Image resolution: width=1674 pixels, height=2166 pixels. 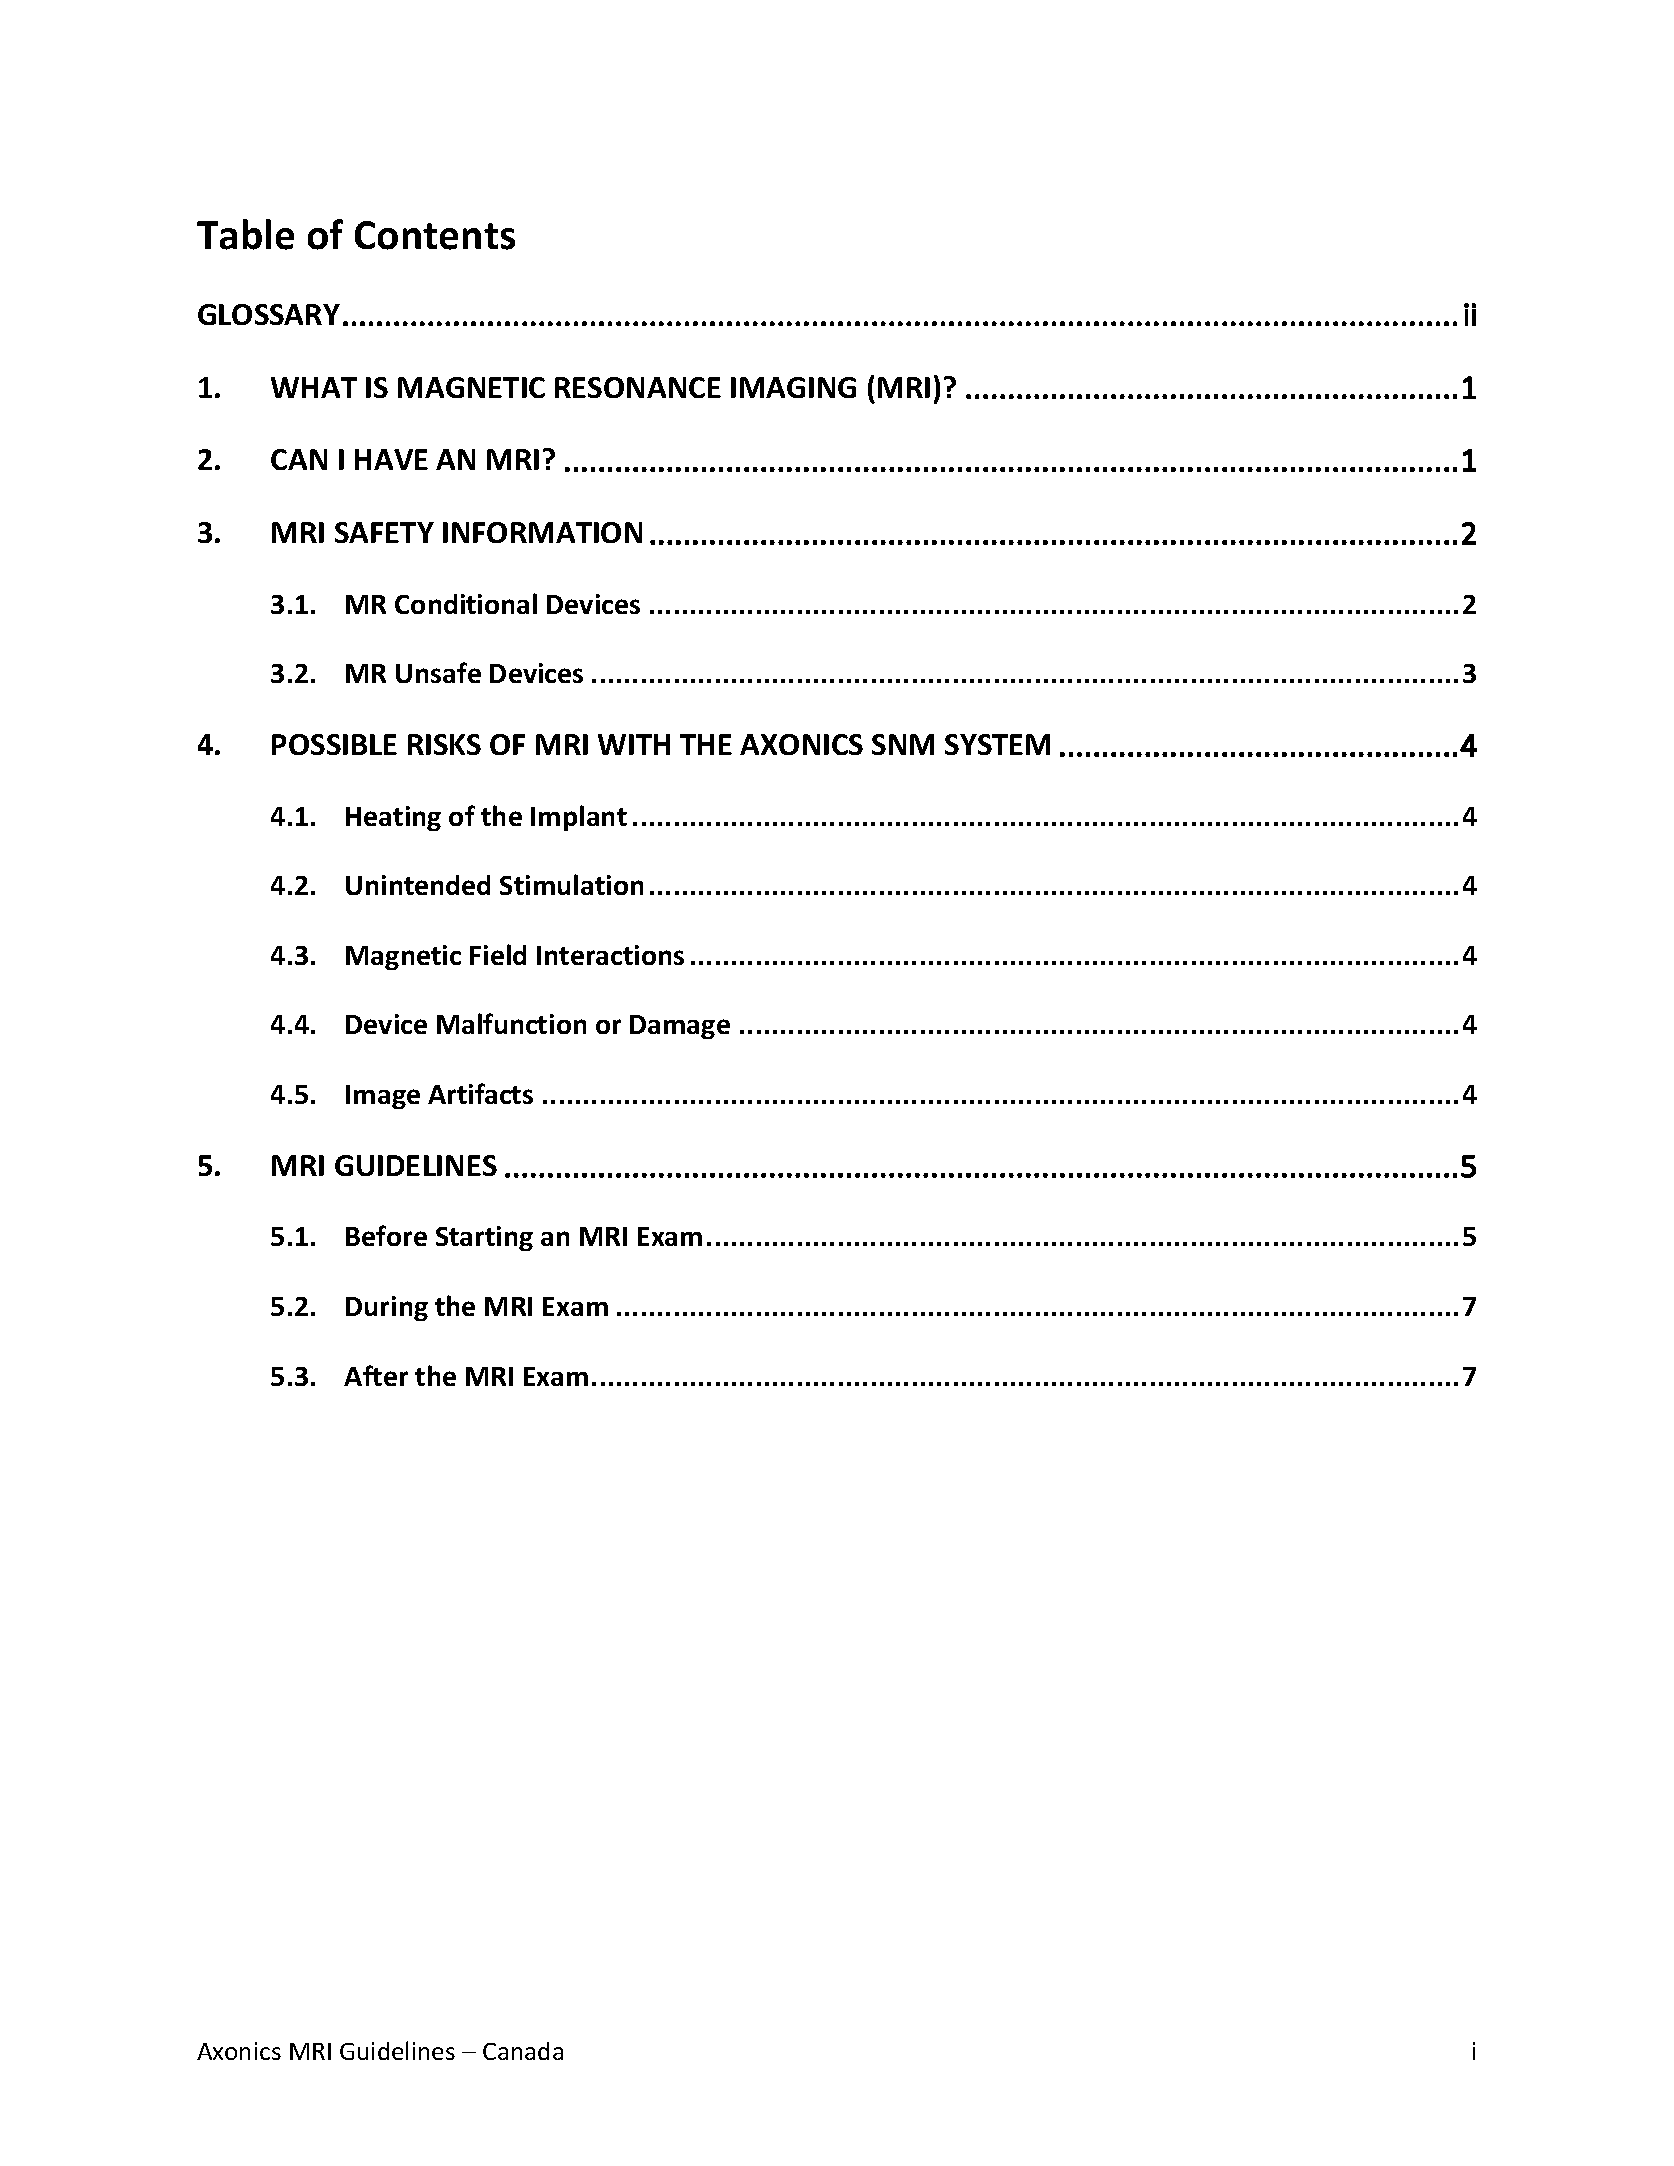 I want to click on Canada, so click(x=523, y=2051).
